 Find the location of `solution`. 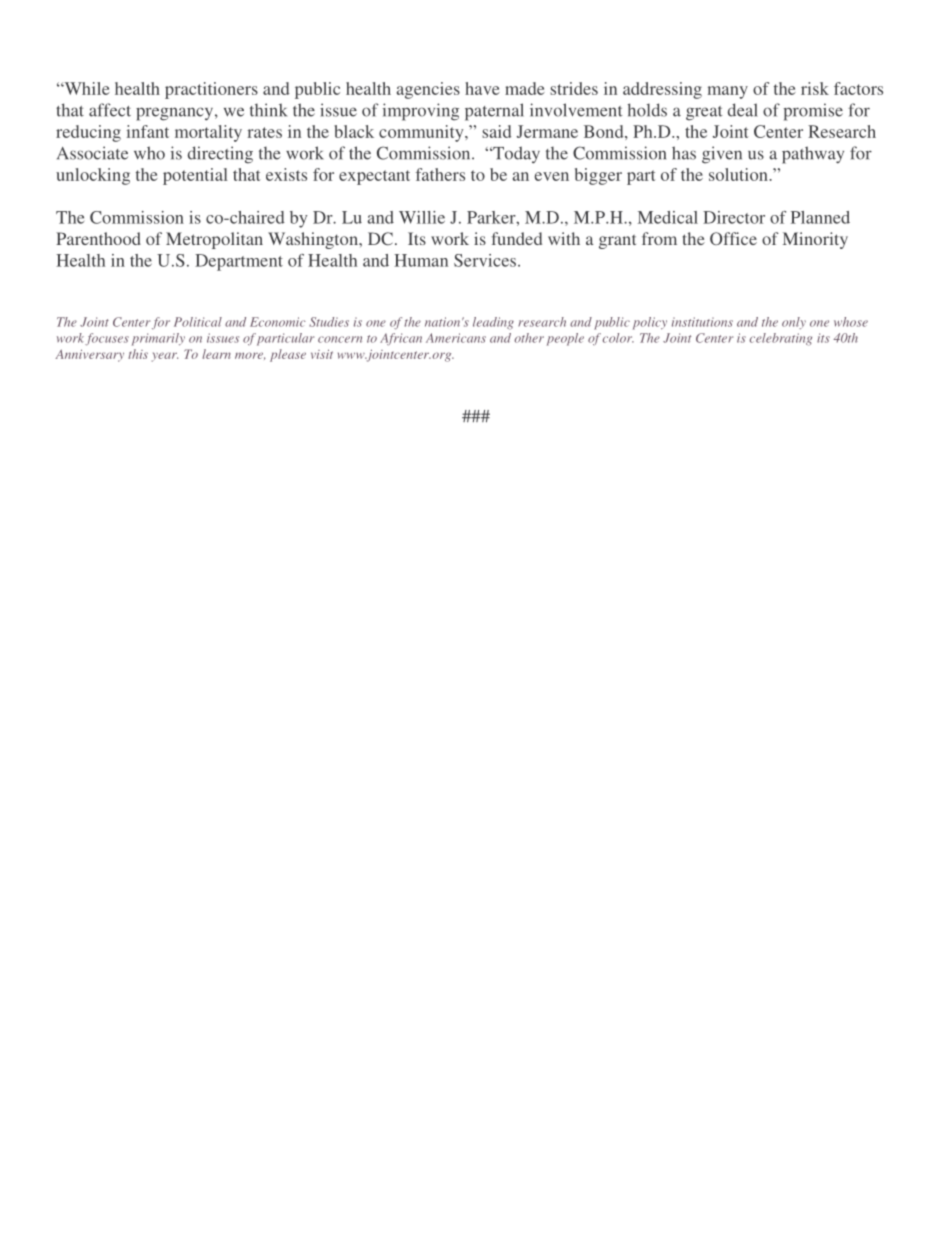

solution is located at coordinates (739, 174).
